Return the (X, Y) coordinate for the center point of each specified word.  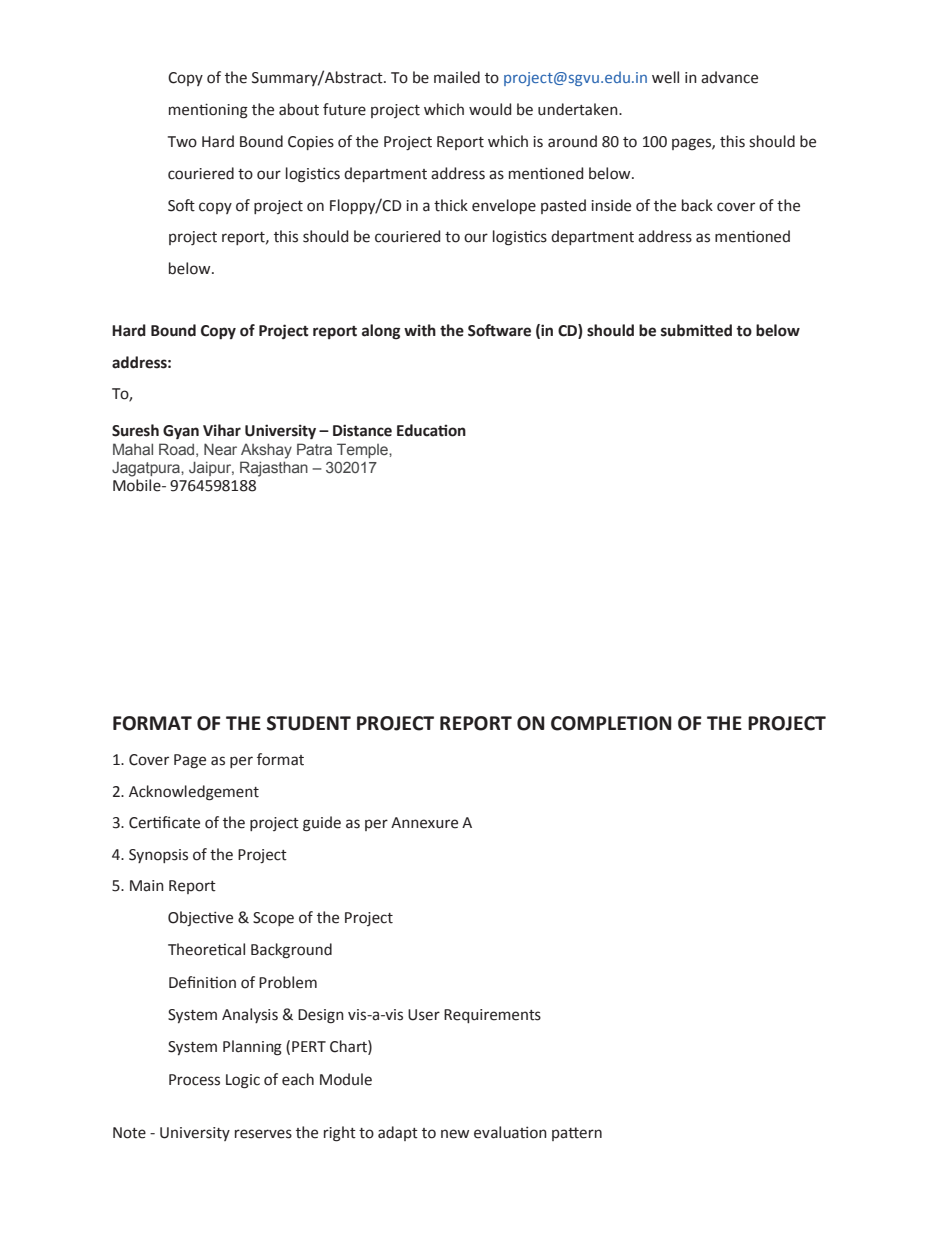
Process (194, 1080)
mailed (457, 77)
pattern (577, 1134)
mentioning (208, 111)
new (455, 1134)
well (665, 77)
